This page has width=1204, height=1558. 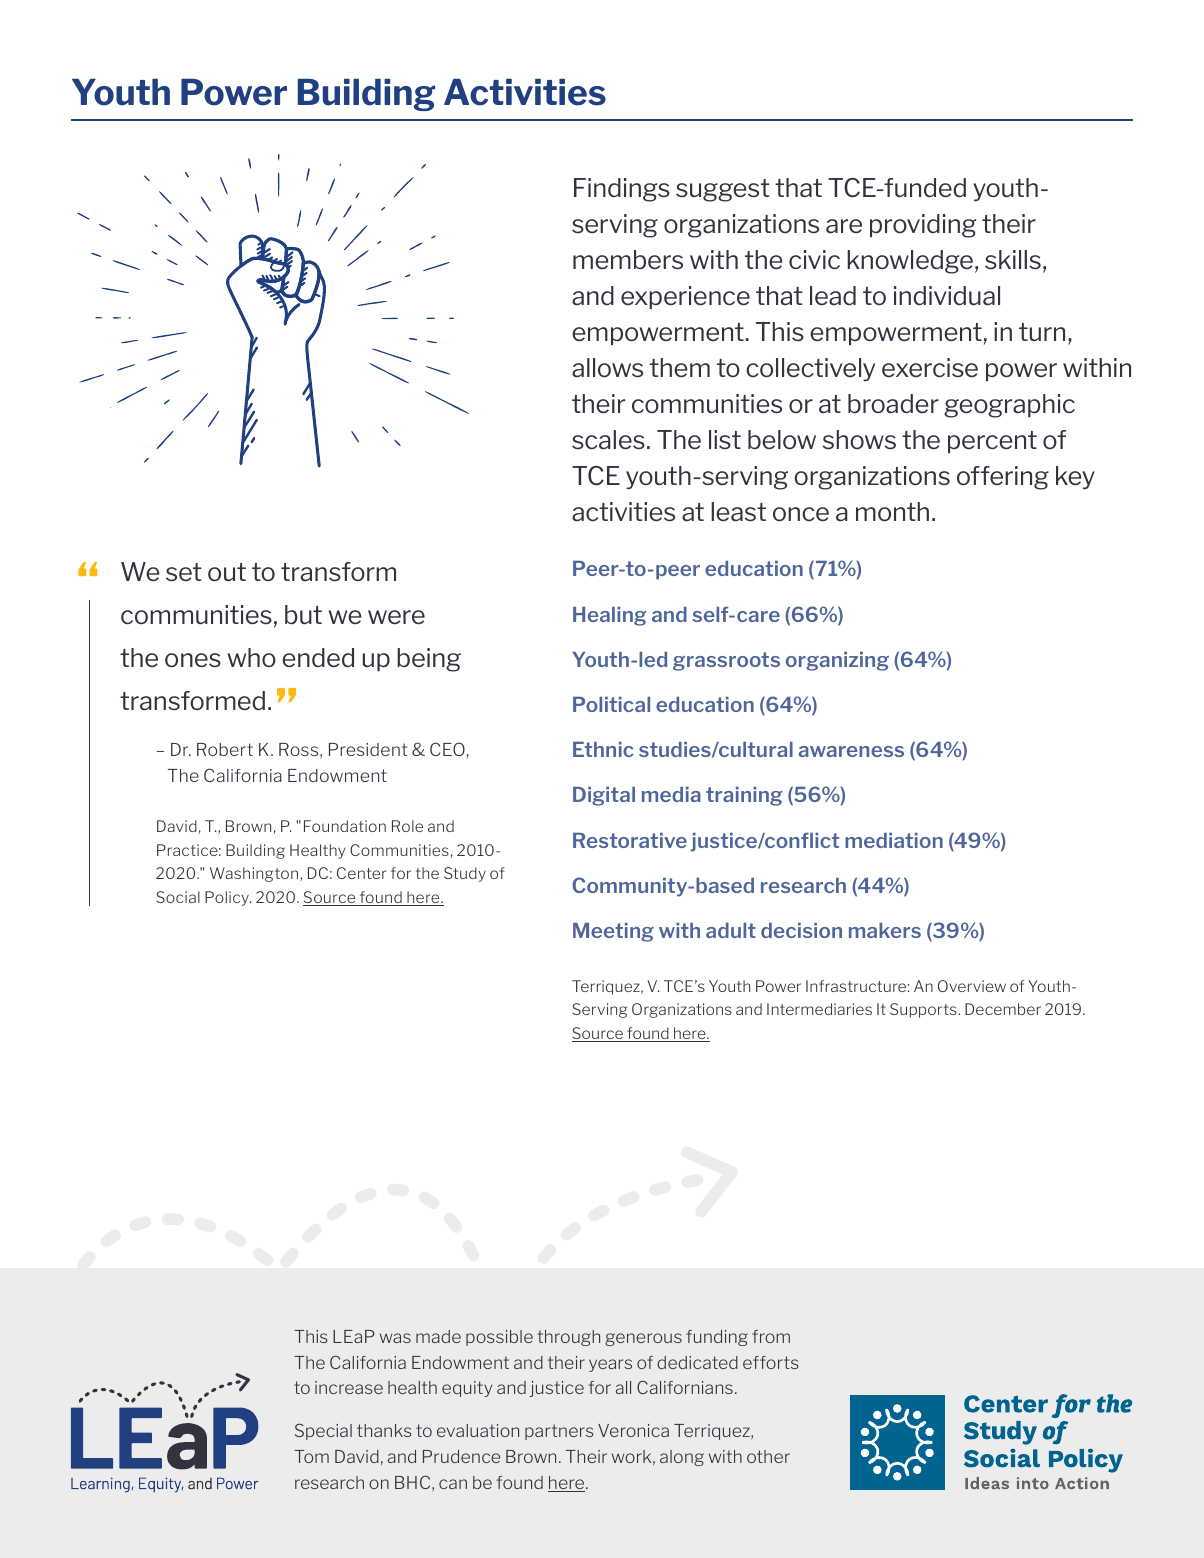 I want to click on other, so click(x=768, y=1456).
